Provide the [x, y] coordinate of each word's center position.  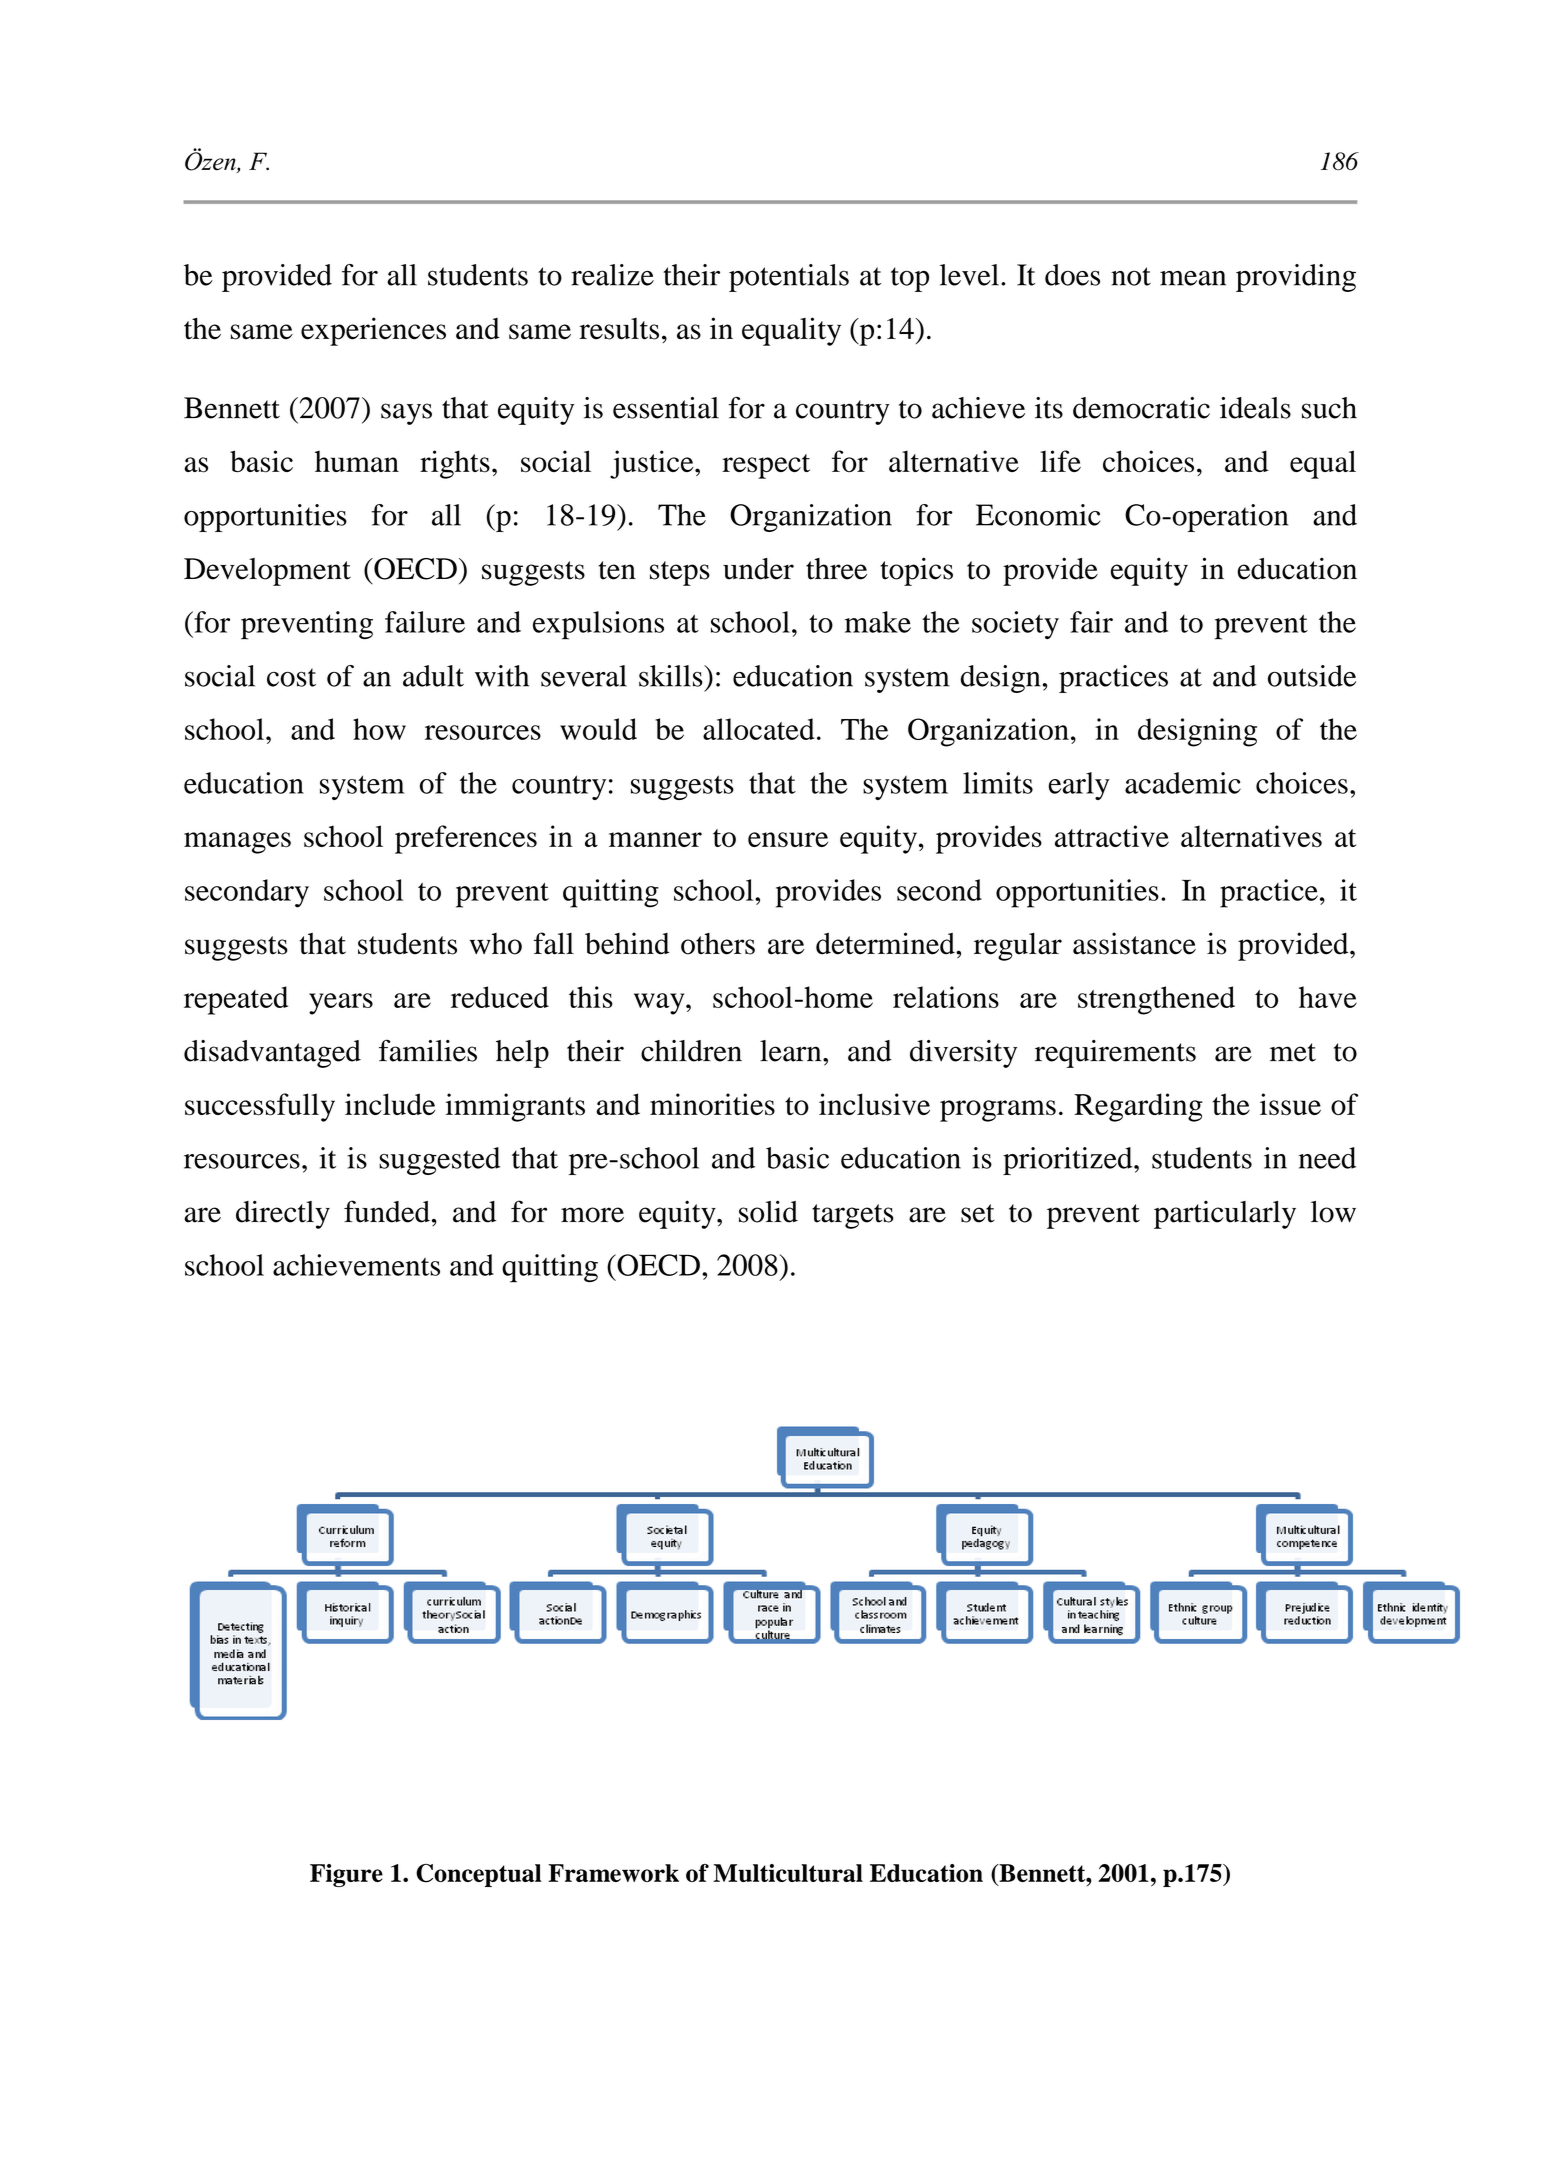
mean [1193, 278]
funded [387, 1211]
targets [853, 1216]
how [379, 729]
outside [1312, 676]
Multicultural [788, 1873]
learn [792, 1051]
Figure [346, 1875]
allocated [759, 729]
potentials [789, 278]
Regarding [1138, 1107]
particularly [1225, 1215]
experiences [373, 331]
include [390, 1104]
